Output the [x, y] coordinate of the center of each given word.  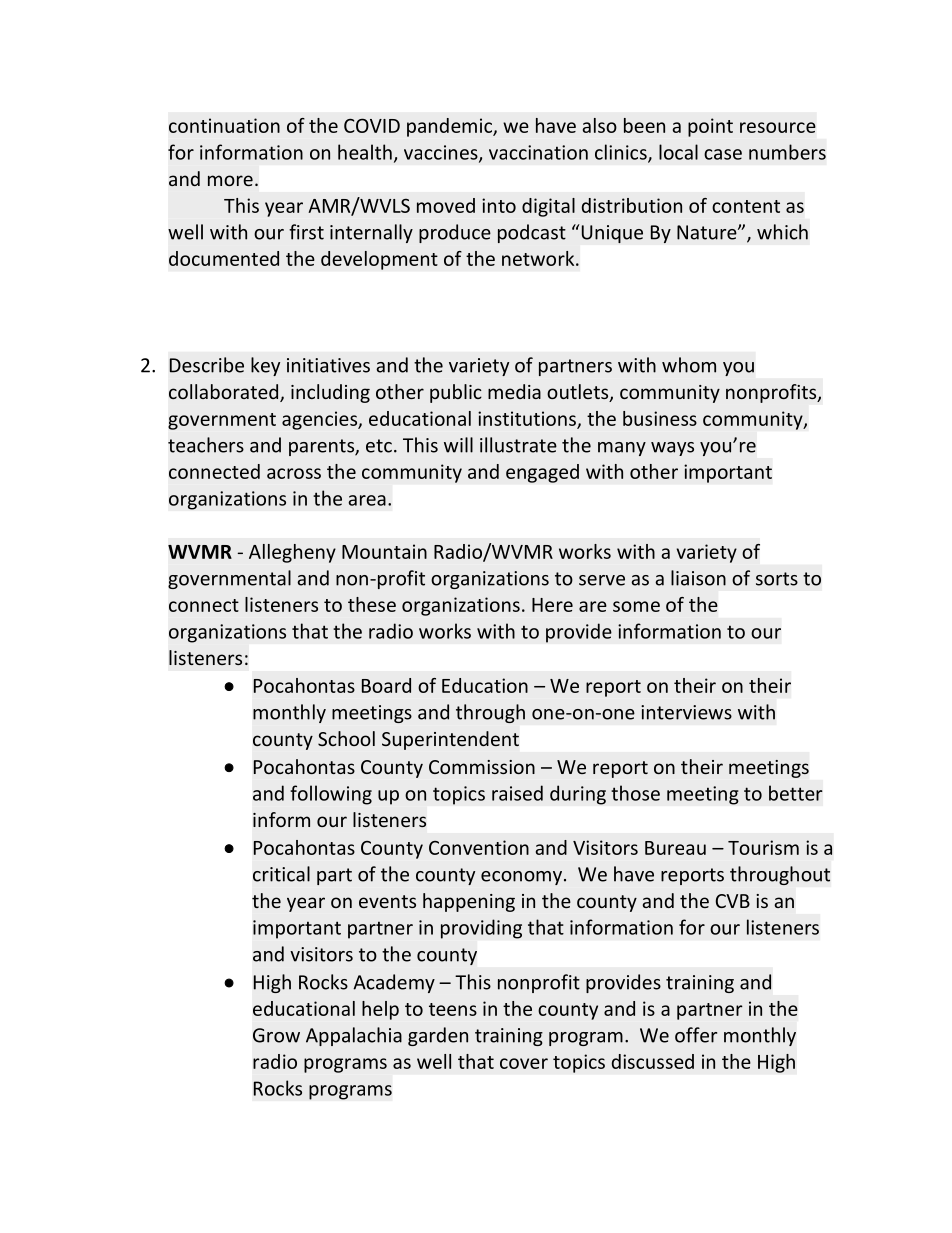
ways [672, 449]
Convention [479, 847]
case [723, 154]
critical [281, 874]
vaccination [538, 152]
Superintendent [450, 740]
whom [689, 365]
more [230, 180]
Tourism [763, 847]
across [294, 473]
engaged [542, 473]
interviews [686, 712]
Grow [276, 1035]
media [514, 391]
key [265, 366]
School [346, 738]
